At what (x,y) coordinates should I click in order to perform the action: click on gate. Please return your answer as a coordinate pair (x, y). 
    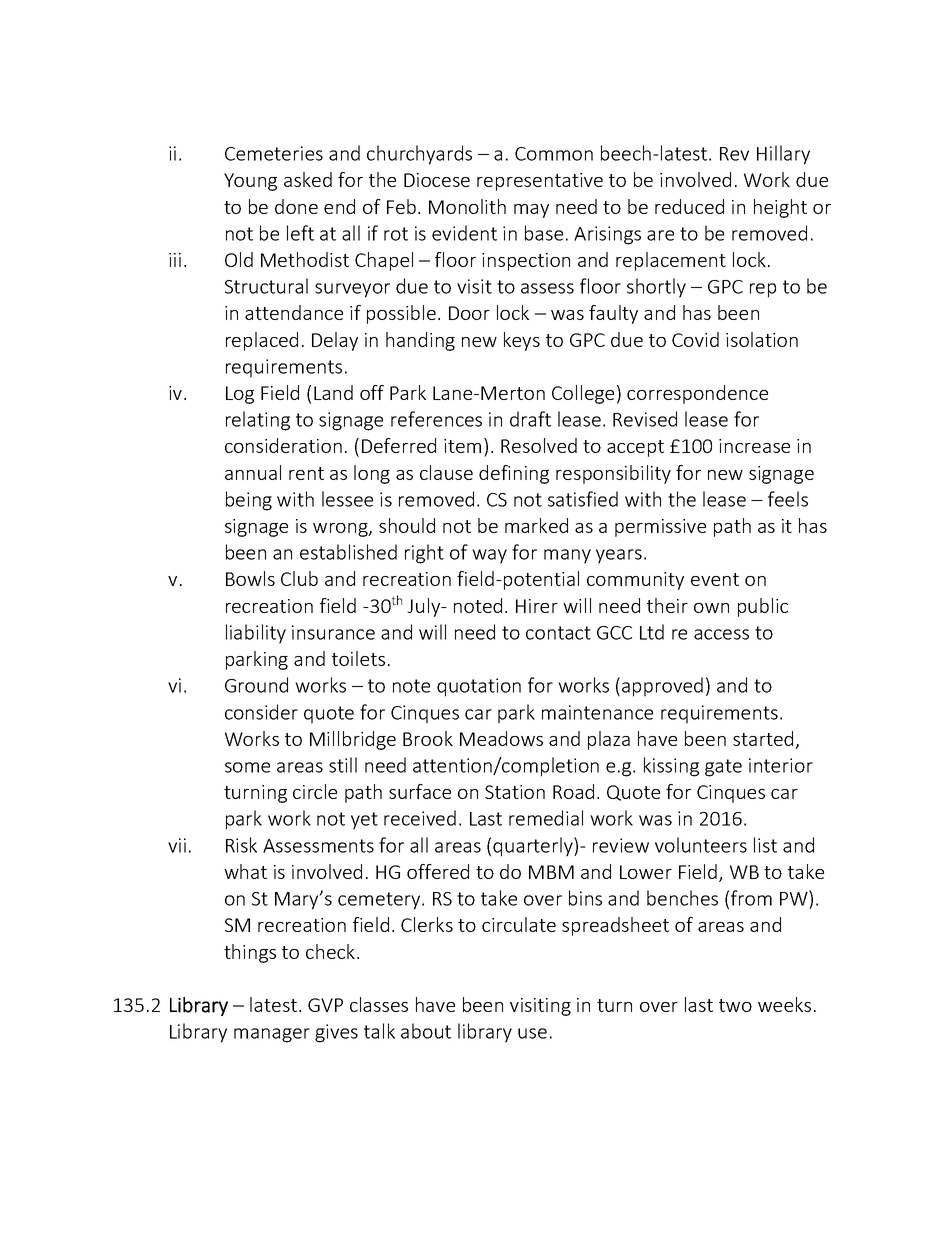
    Looking at the image, I should click on (723, 768).
